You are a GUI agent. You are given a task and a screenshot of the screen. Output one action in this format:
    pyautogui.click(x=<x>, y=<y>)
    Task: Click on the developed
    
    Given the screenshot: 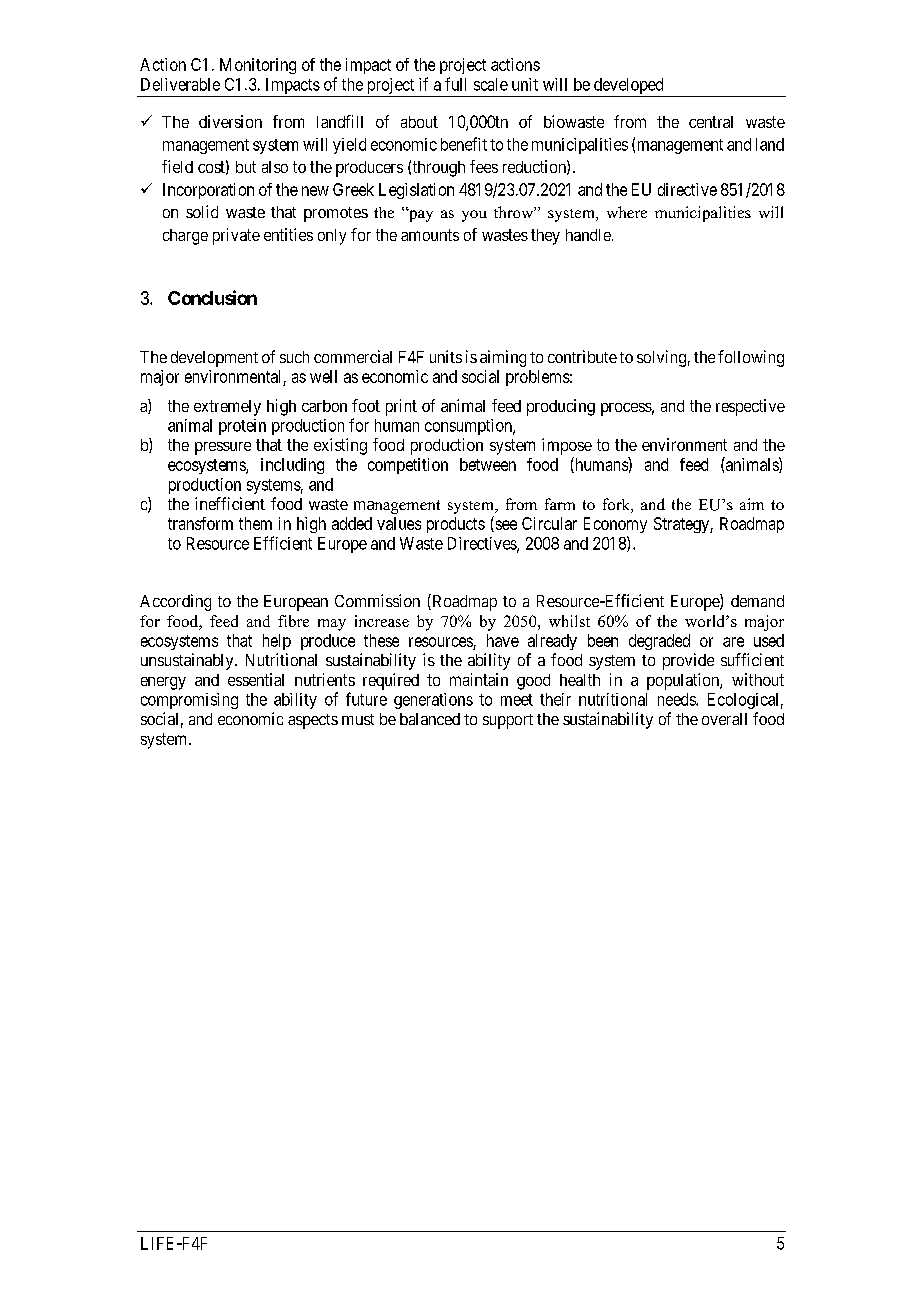 What is the action you would take?
    pyautogui.click(x=628, y=87)
